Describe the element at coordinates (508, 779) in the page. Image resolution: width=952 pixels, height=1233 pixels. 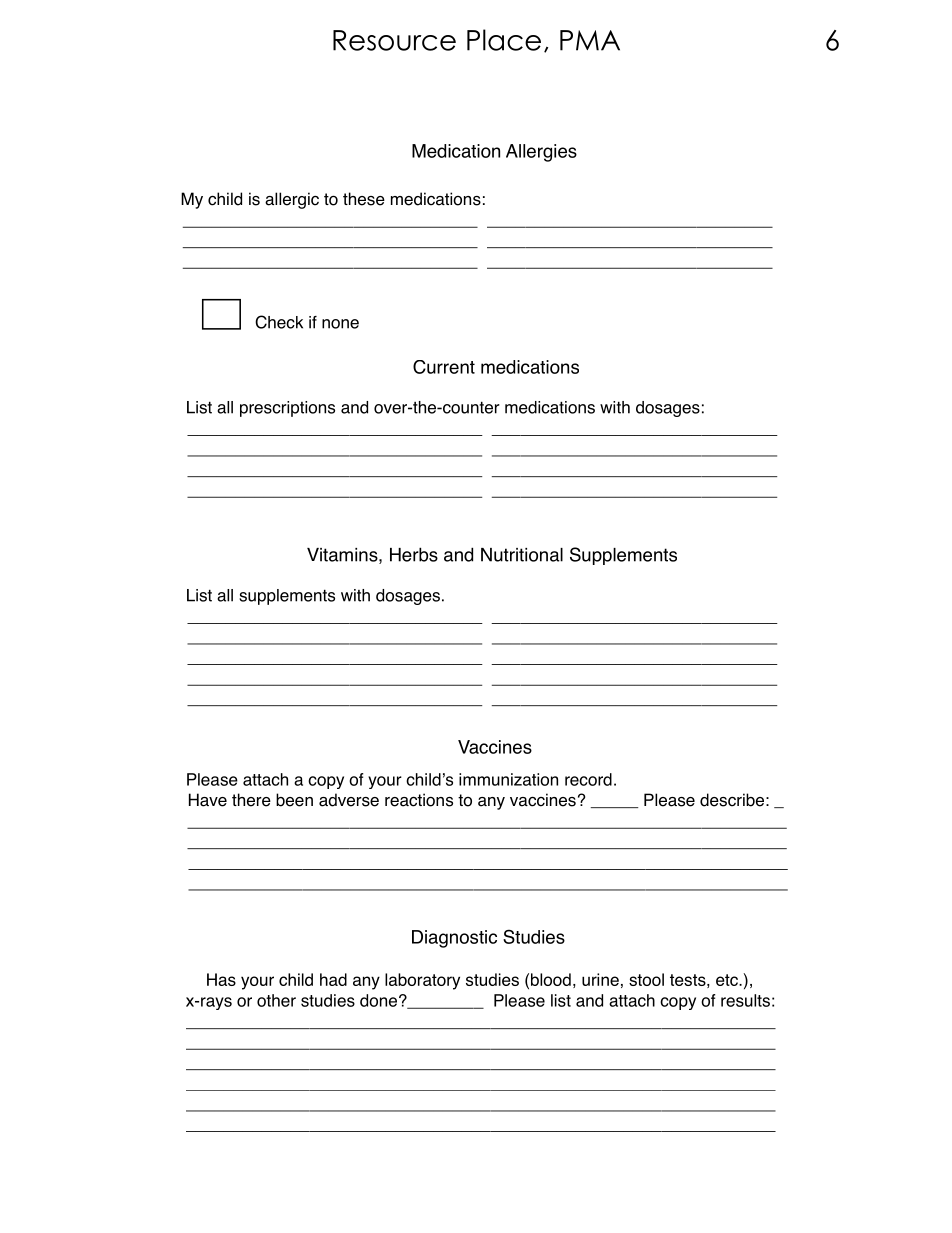
I see `immunization` at that location.
